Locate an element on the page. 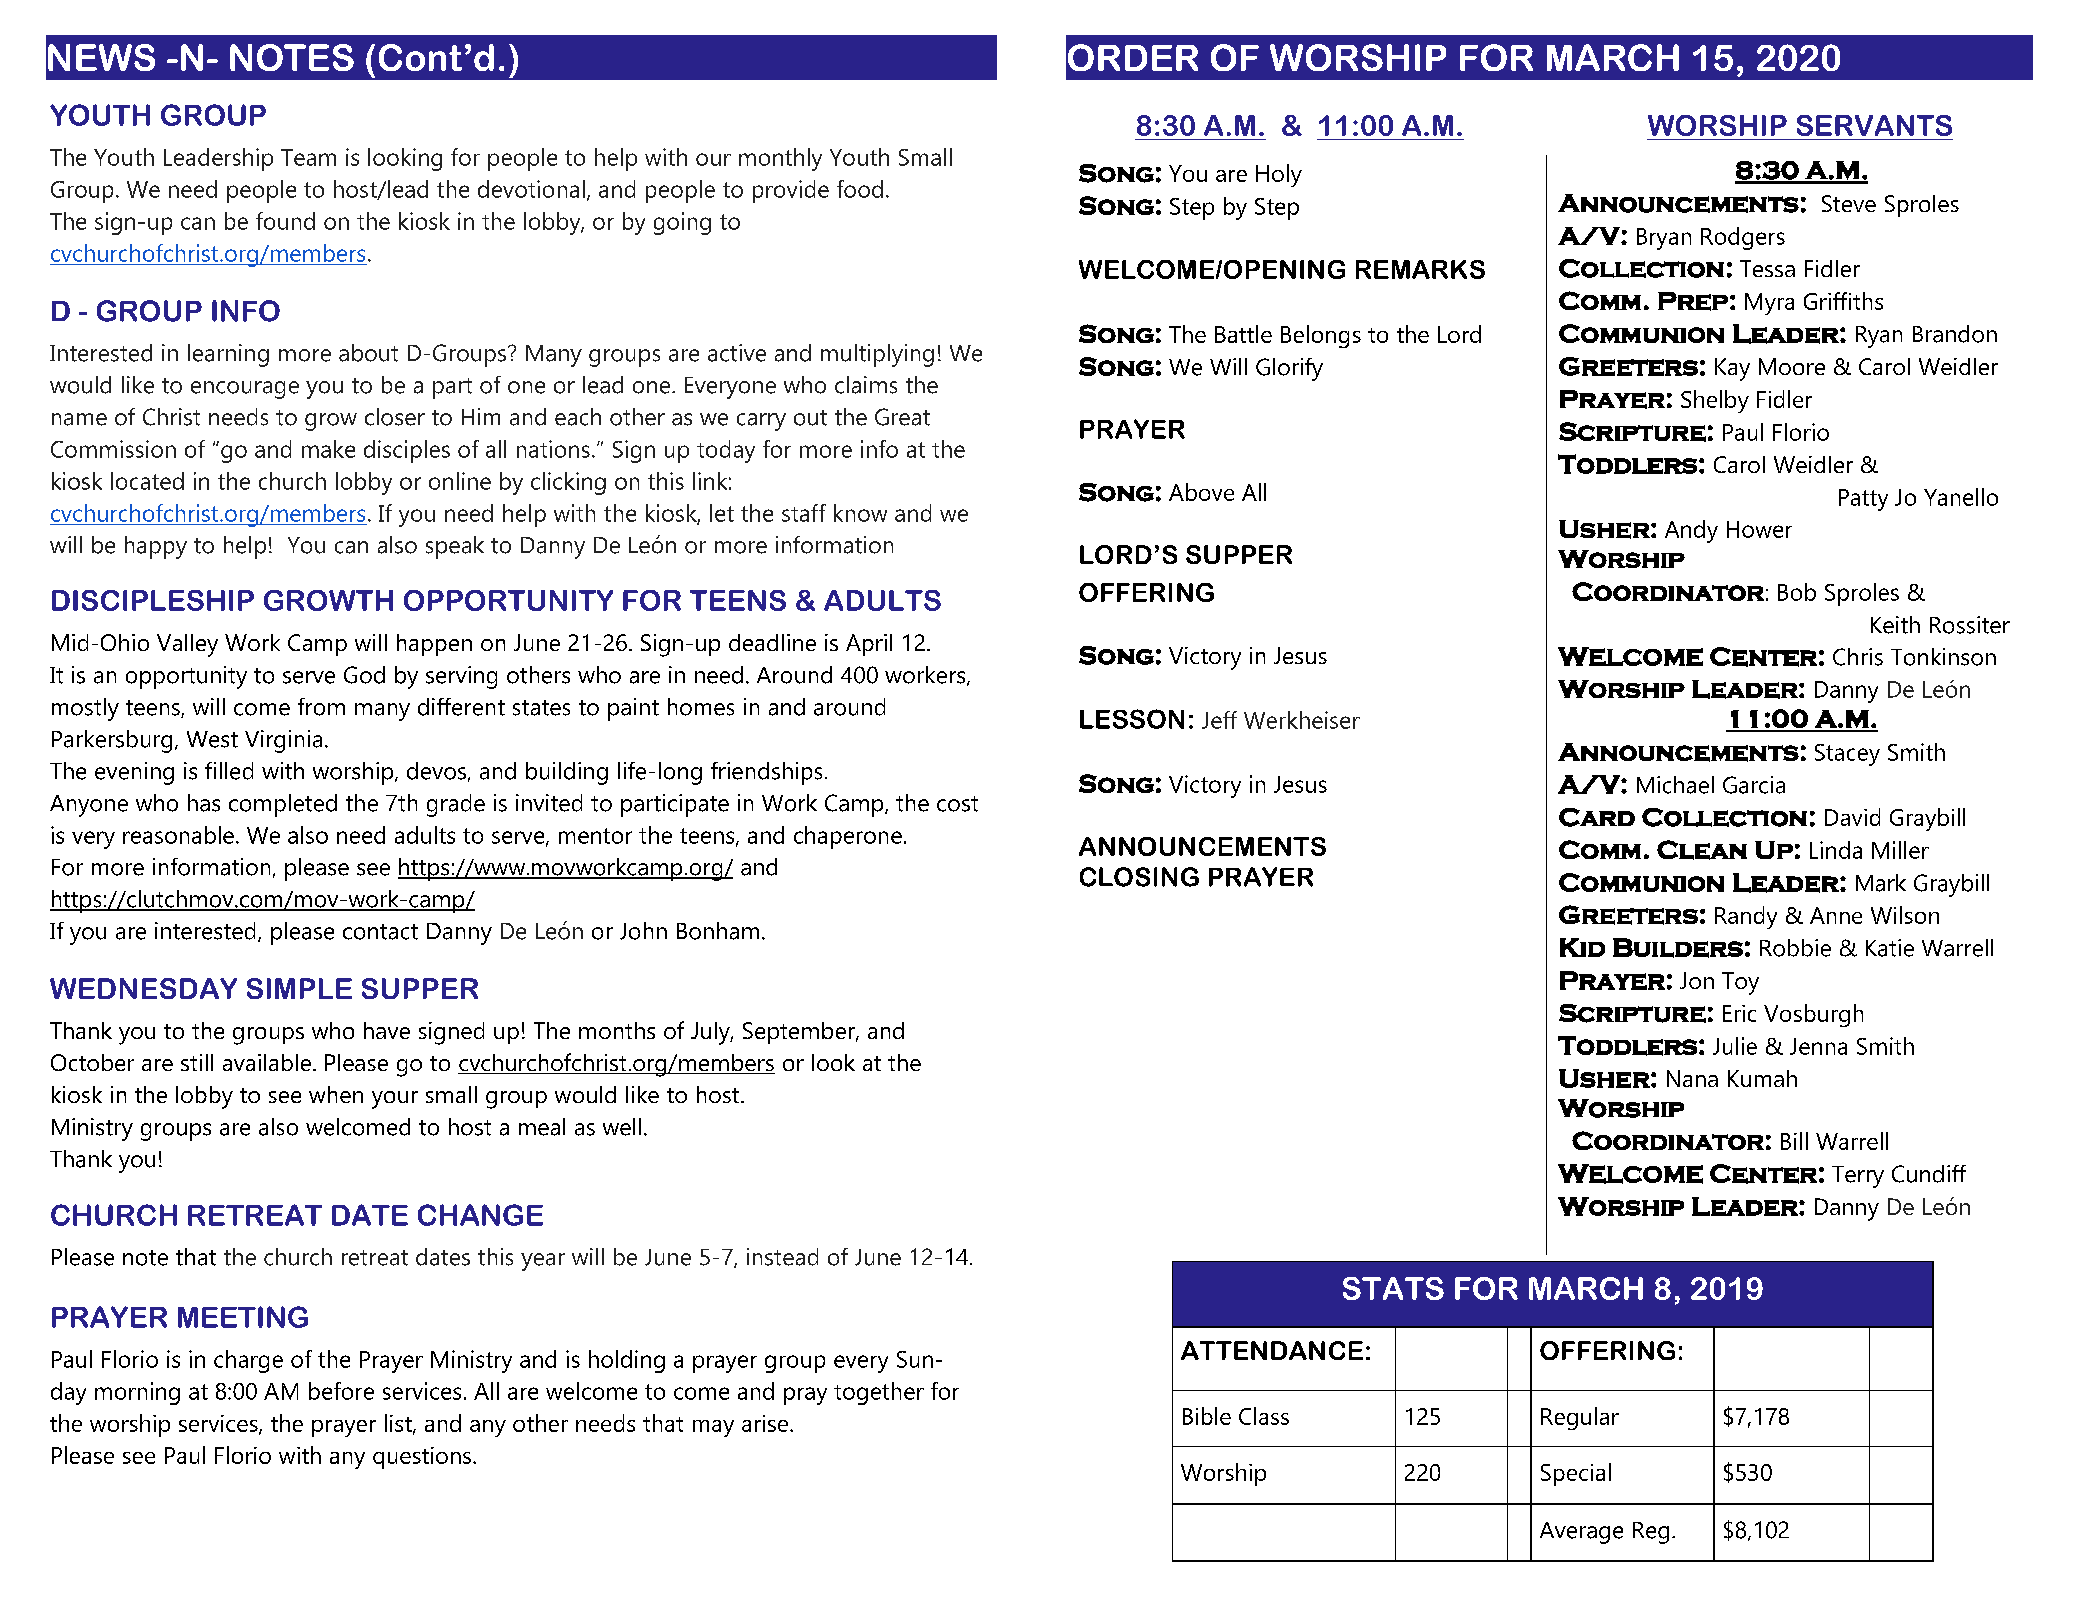 This document has height=1603, width=2074. SERVANTS is located at coordinates (1874, 125).
